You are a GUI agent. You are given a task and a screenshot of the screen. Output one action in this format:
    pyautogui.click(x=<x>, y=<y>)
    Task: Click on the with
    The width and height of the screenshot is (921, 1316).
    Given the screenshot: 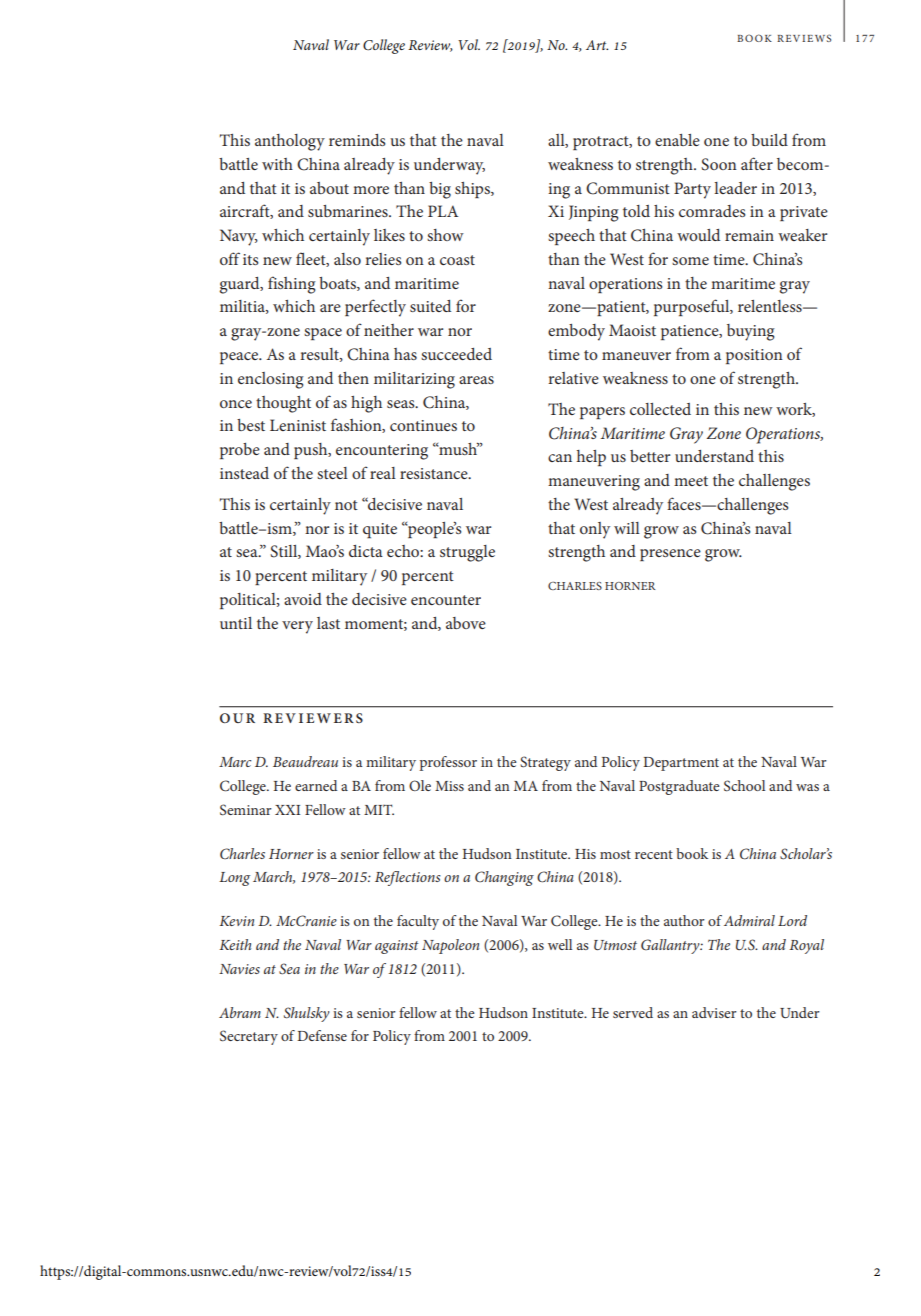 What is the action you would take?
    pyautogui.click(x=277, y=164)
